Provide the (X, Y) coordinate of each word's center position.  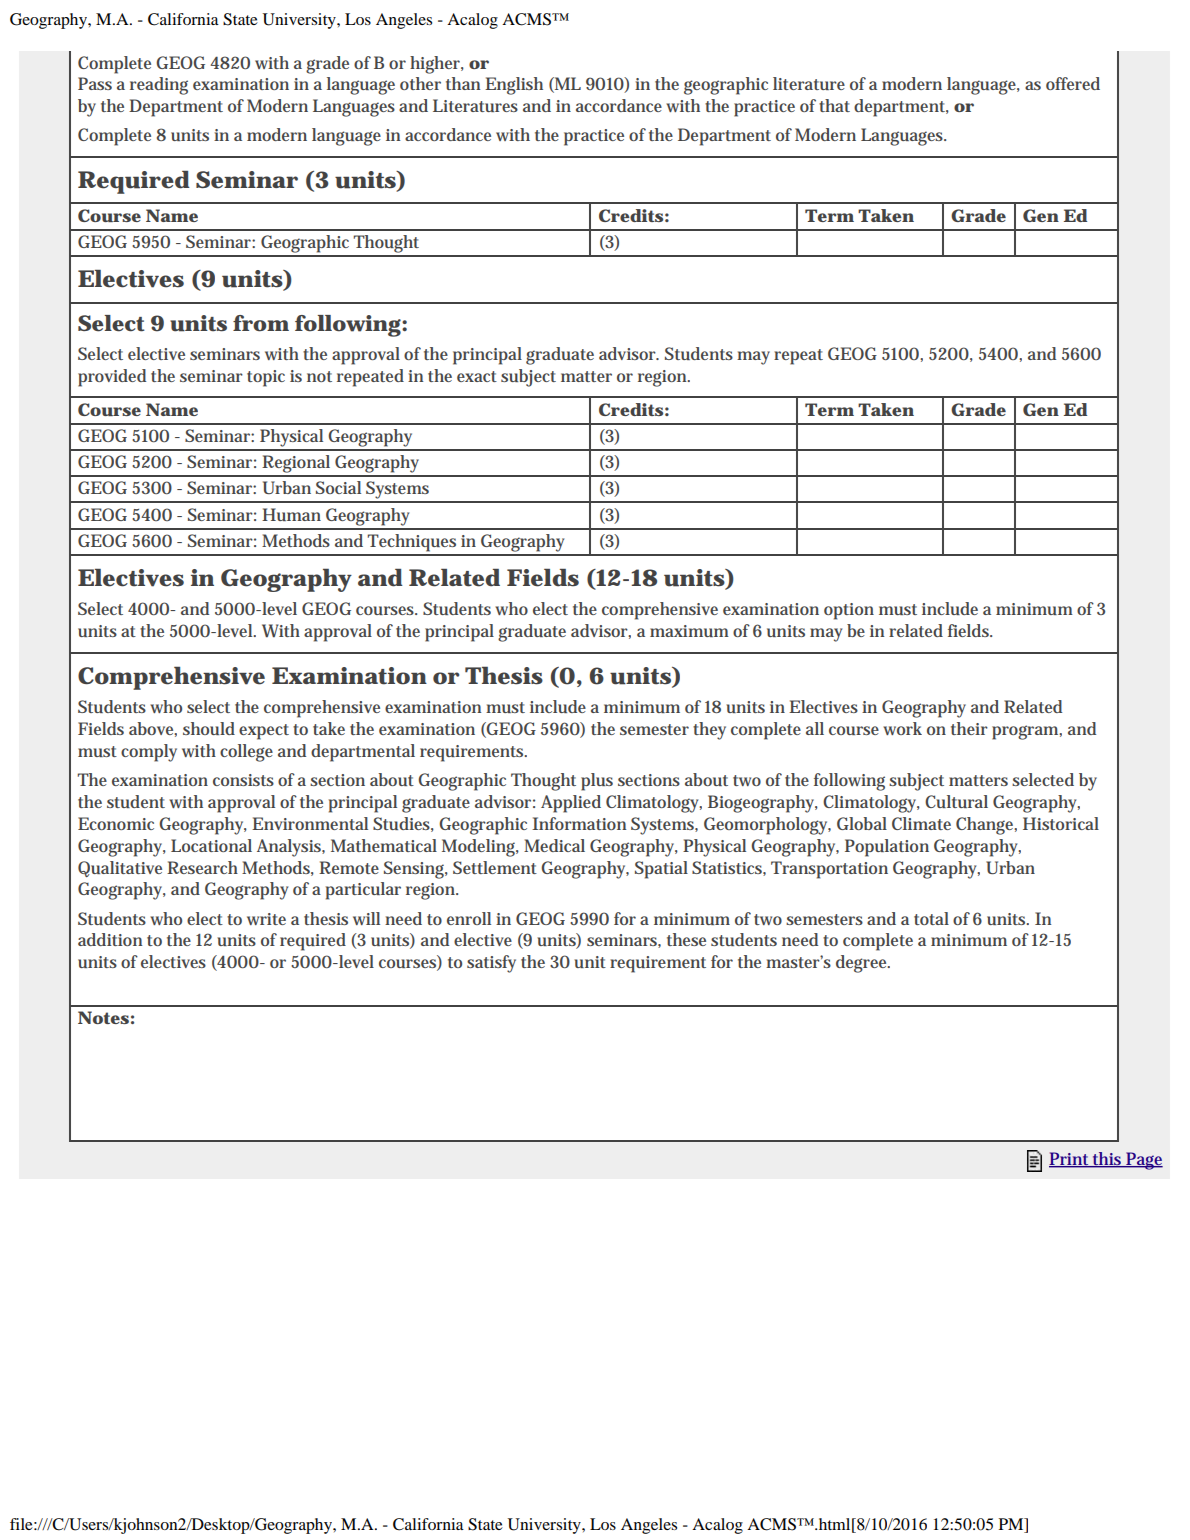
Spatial (661, 870)
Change (986, 826)
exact (477, 376)
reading (159, 86)
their (969, 728)
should (209, 728)
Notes (103, 1017)
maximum (689, 631)
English (514, 86)
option (849, 611)
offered (1073, 83)
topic (266, 378)
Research (202, 867)
